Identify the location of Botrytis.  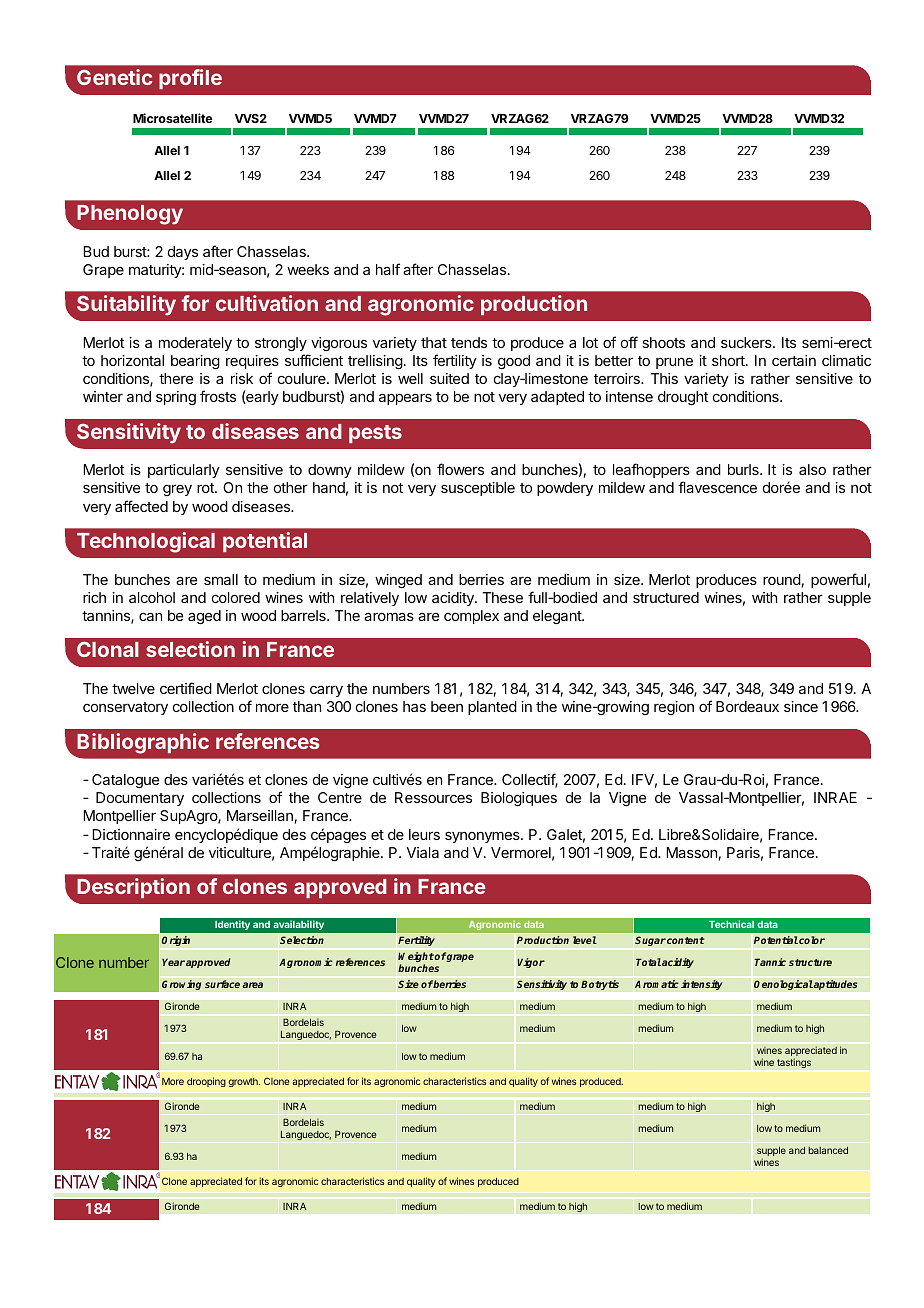
(600, 984).
